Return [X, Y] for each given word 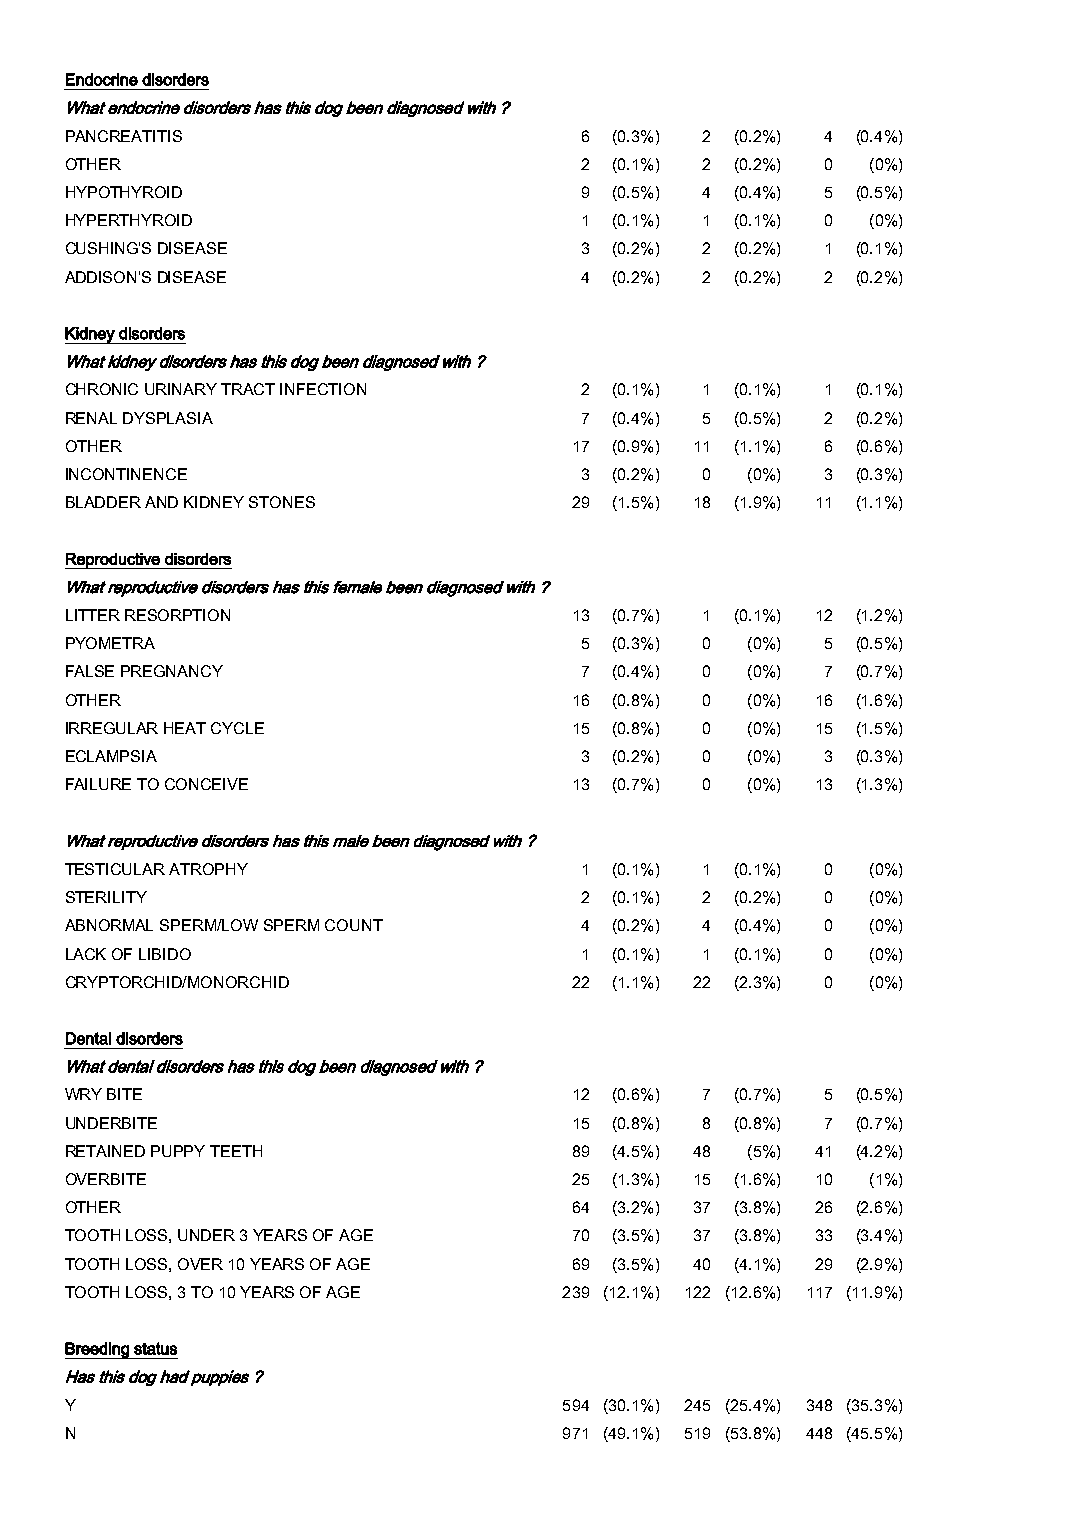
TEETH [236, 1151]
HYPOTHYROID [124, 192]
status [155, 1348]
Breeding [98, 1350]
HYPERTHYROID [129, 220]
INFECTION [323, 389]
